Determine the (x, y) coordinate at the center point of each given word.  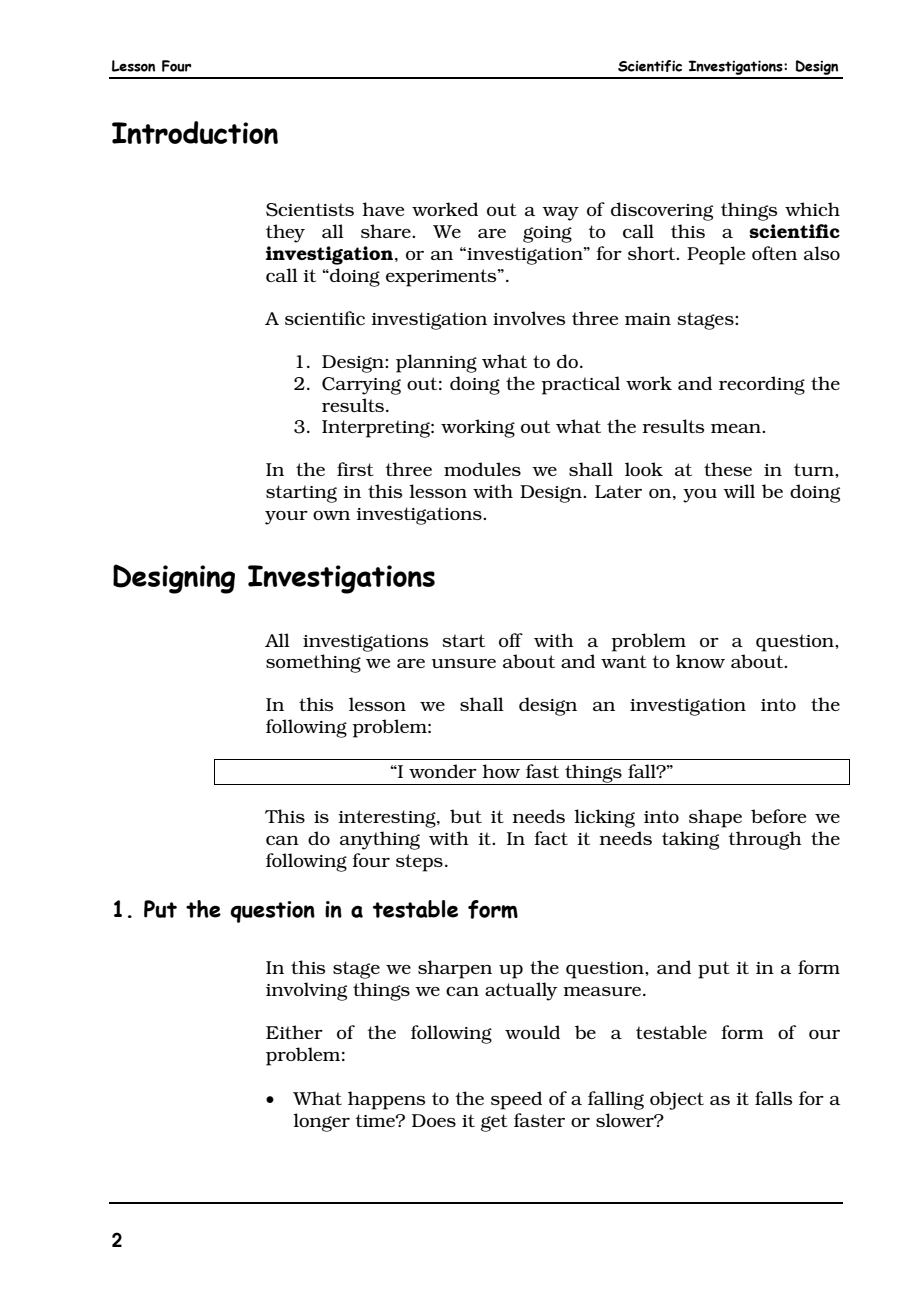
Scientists (310, 210)
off (511, 640)
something (313, 663)
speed (516, 1100)
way (560, 214)
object (677, 1100)
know (700, 661)
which (812, 209)
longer (321, 1122)
